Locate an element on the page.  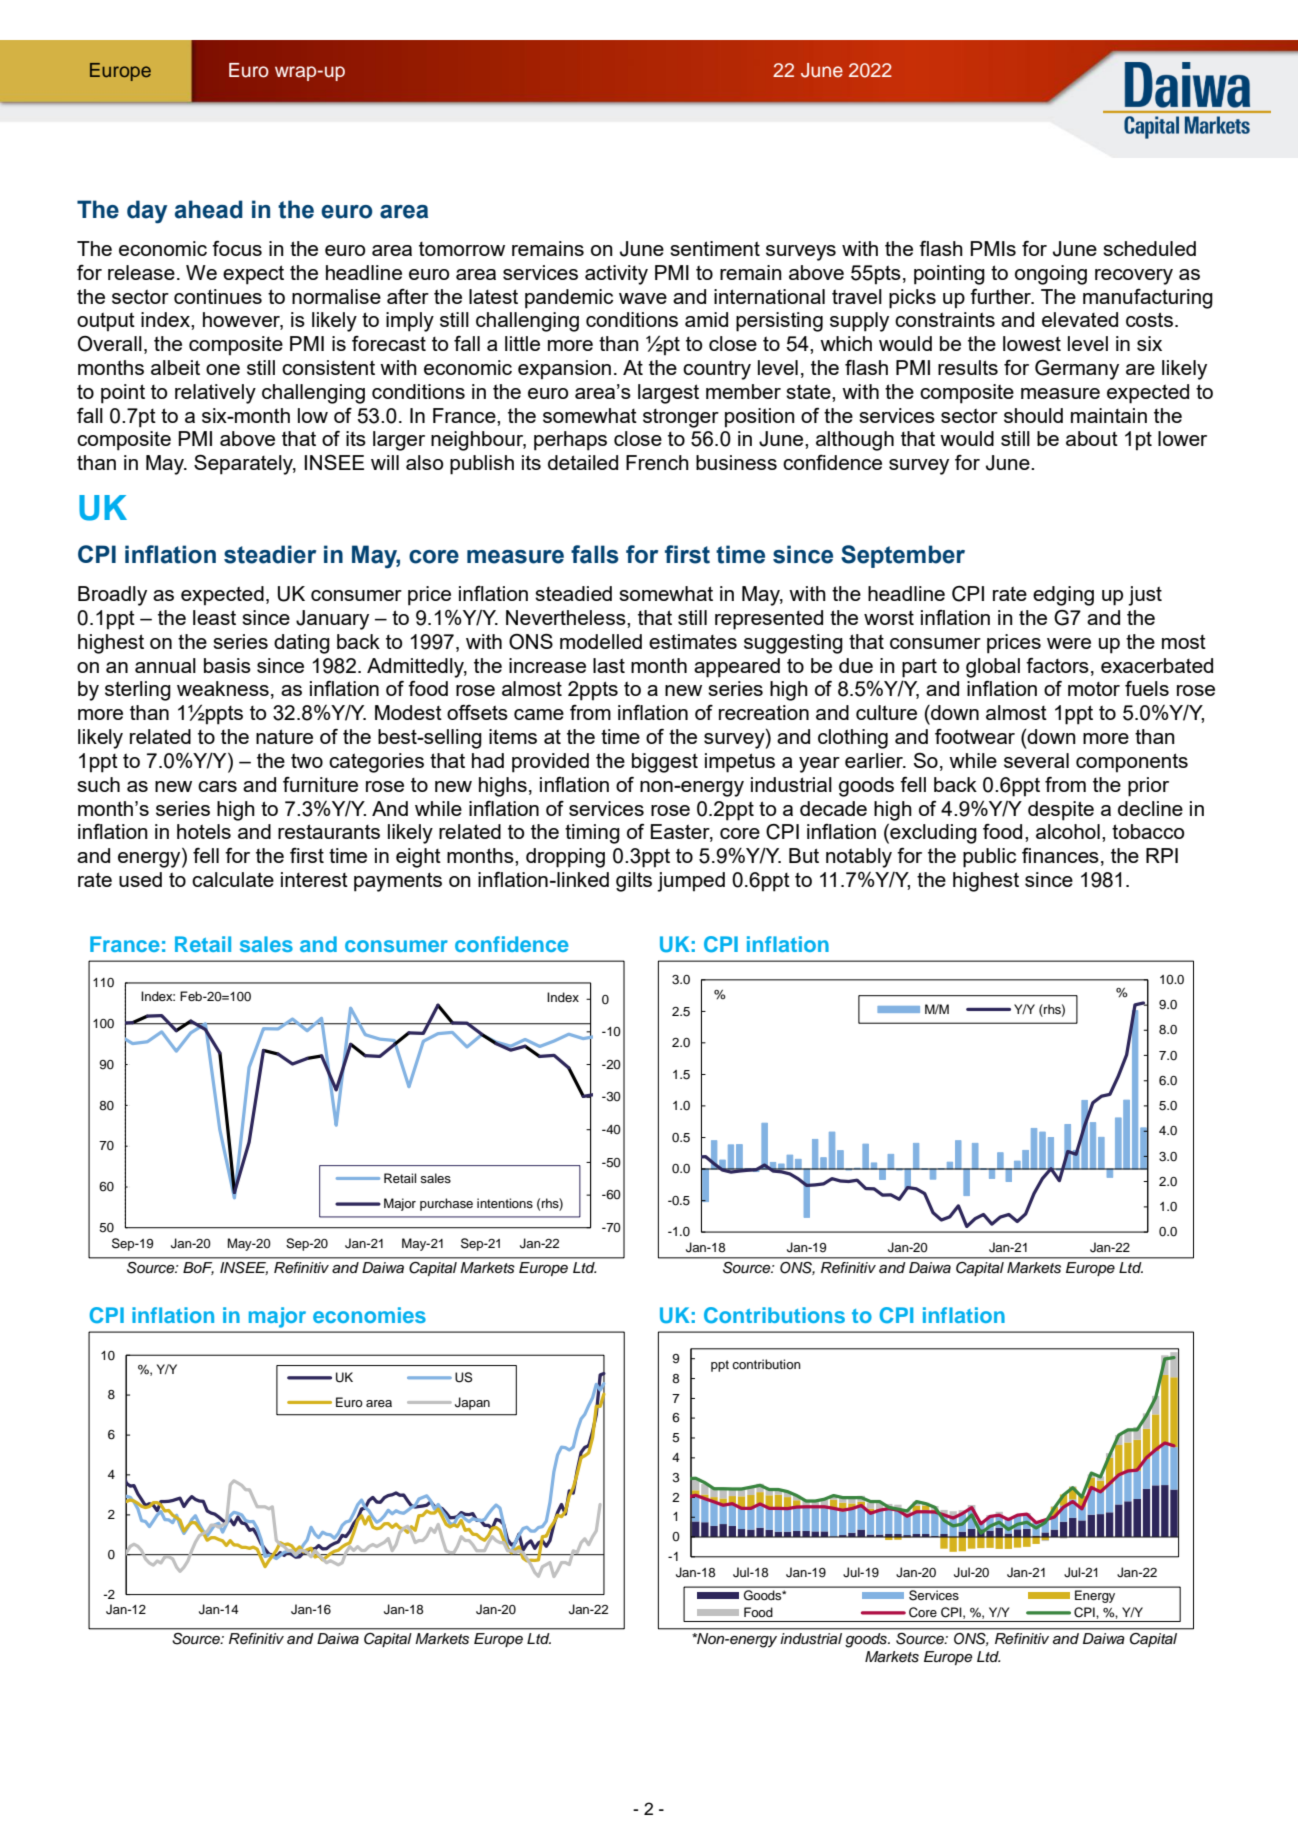
focus is located at coordinates (237, 248).
